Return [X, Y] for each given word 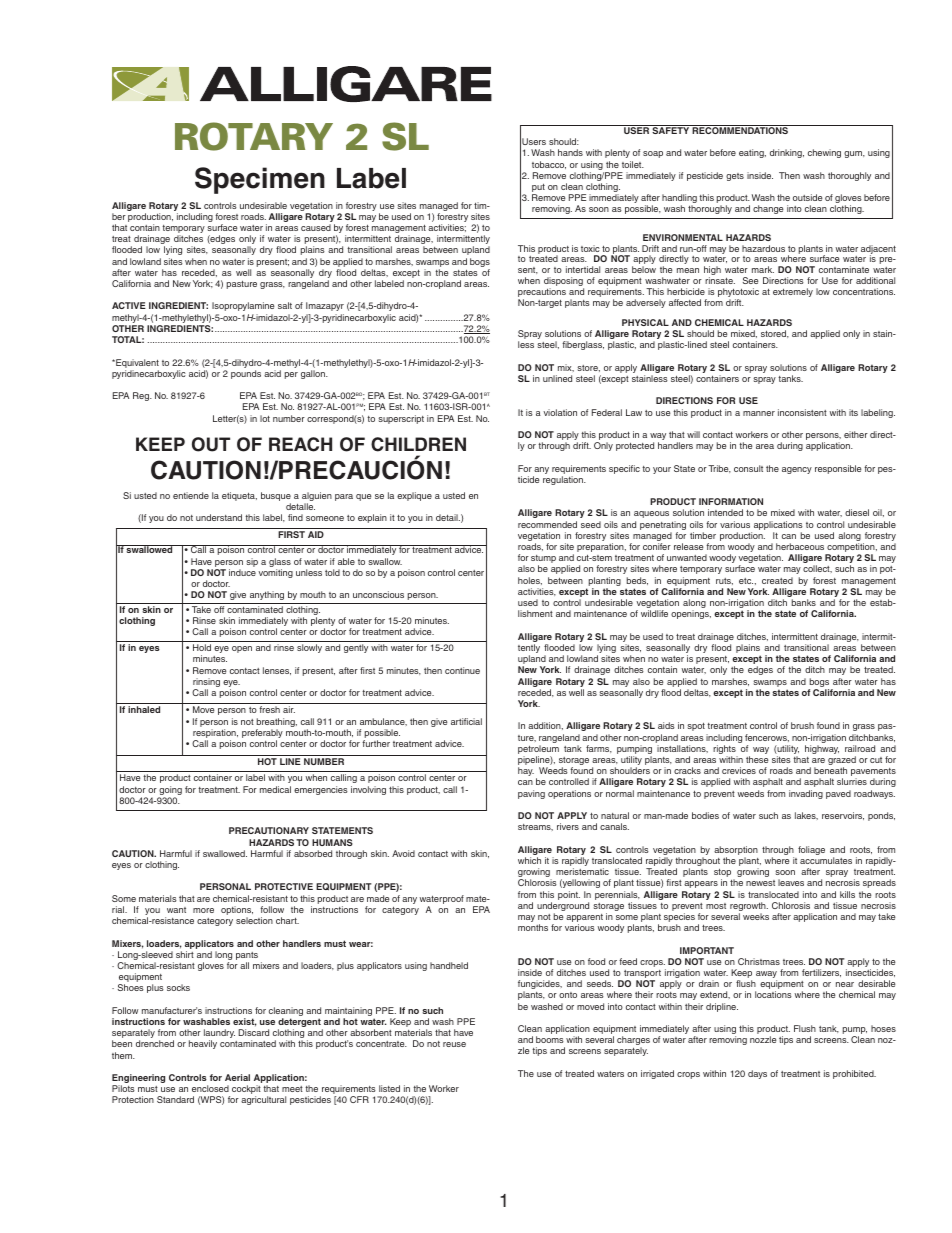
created [777, 580]
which [529, 860]
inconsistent [802, 412]
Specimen [260, 180]
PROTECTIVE [284, 886]
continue [462, 670]
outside [808, 197]
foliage [811, 850]
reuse [454, 1044]
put [538, 189]
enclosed [210, 1088]
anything [267, 595]
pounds [246, 374]
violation [560, 412]
